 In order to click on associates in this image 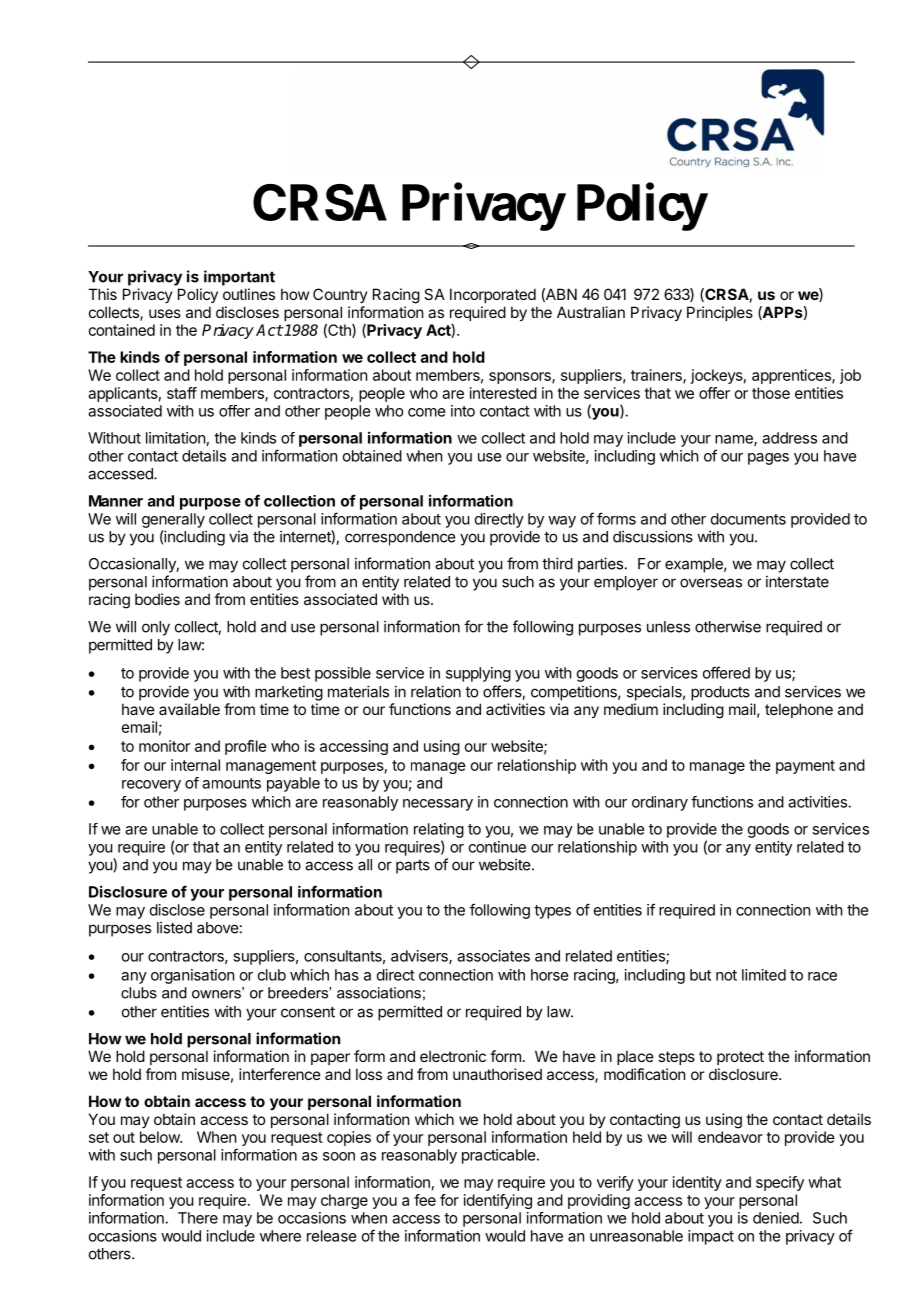, I will do `click(493, 956)`.
